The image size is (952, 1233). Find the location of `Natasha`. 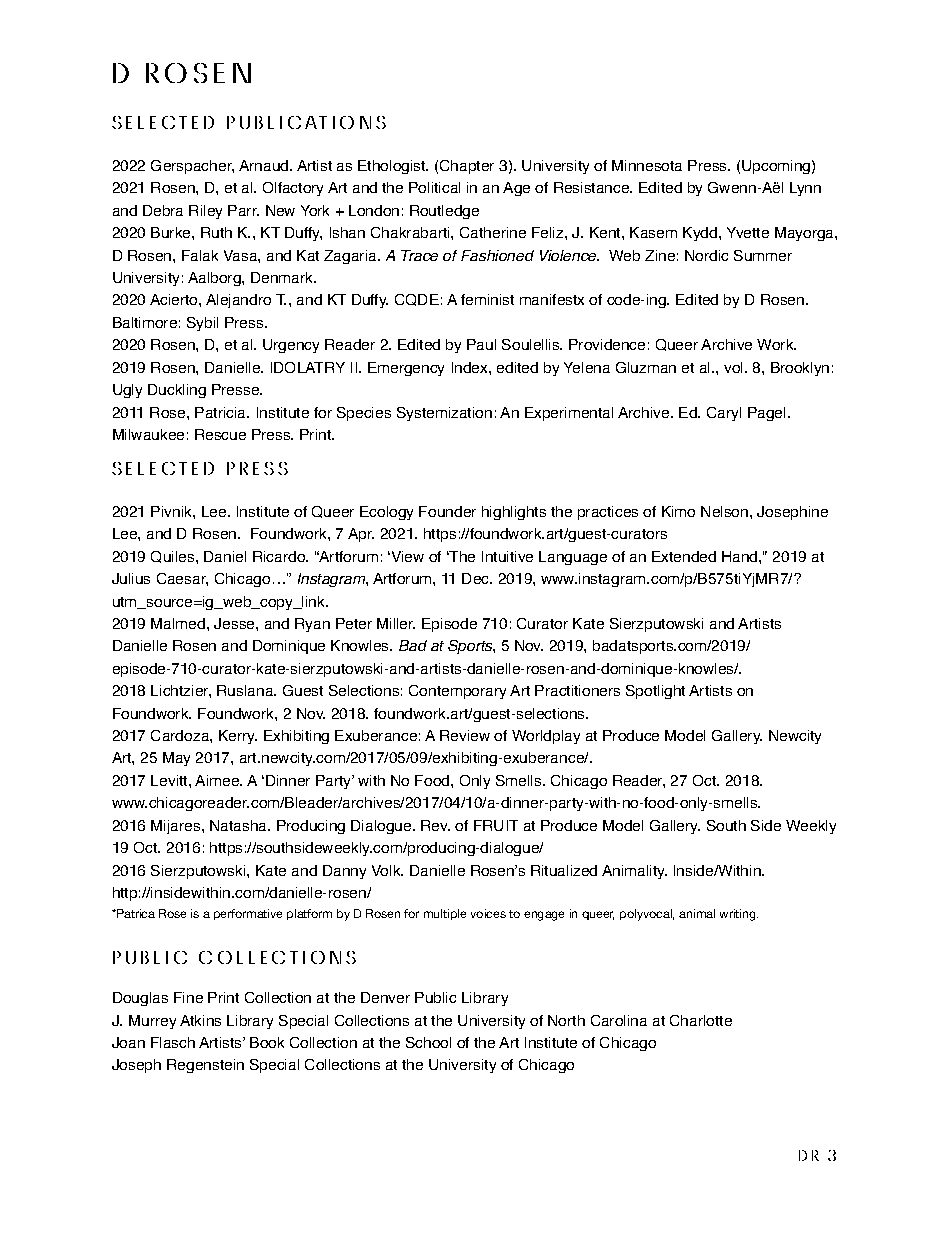

Natasha is located at coordinates (240, 825).
